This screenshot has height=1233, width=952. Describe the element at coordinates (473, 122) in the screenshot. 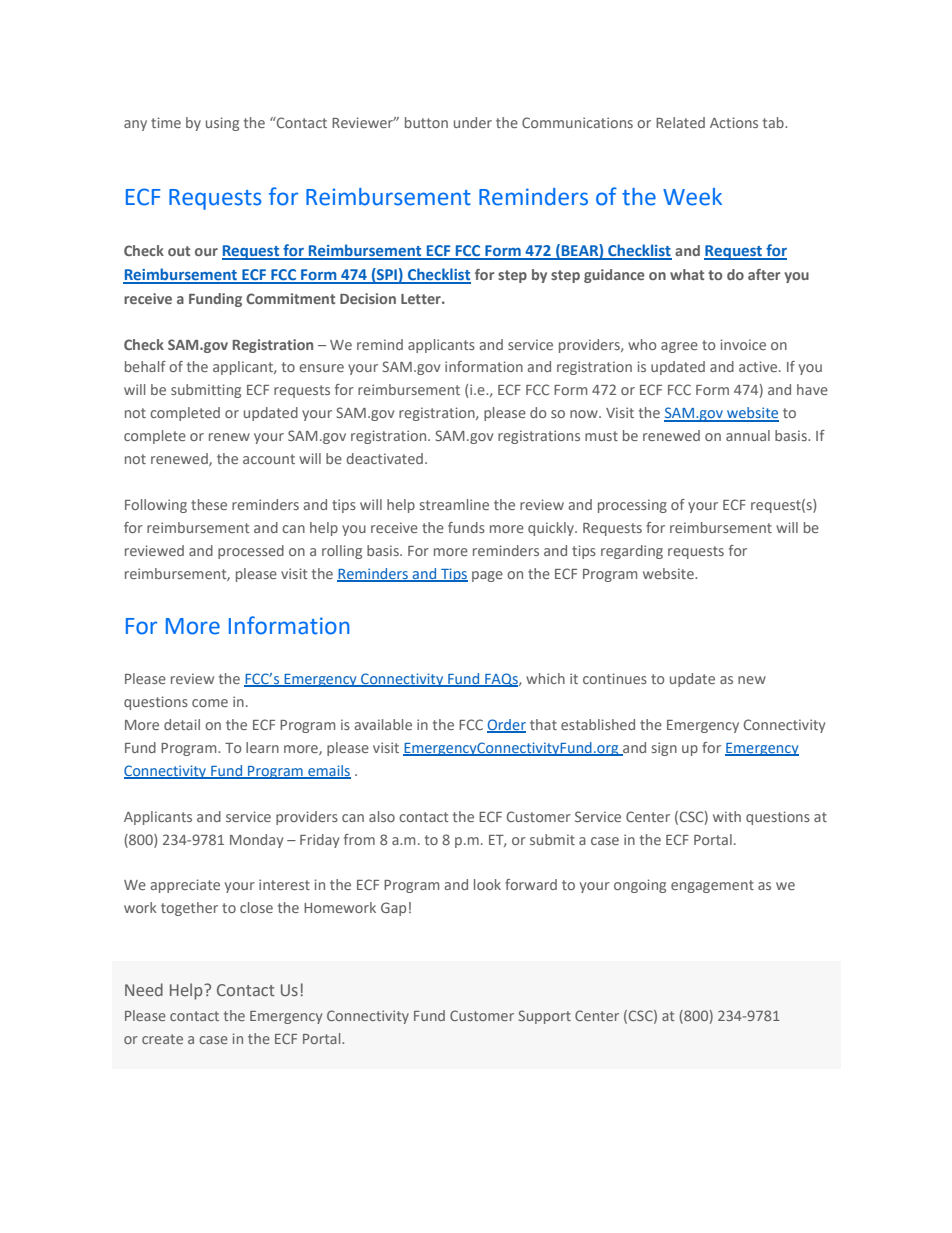

I see `under` at that location.
